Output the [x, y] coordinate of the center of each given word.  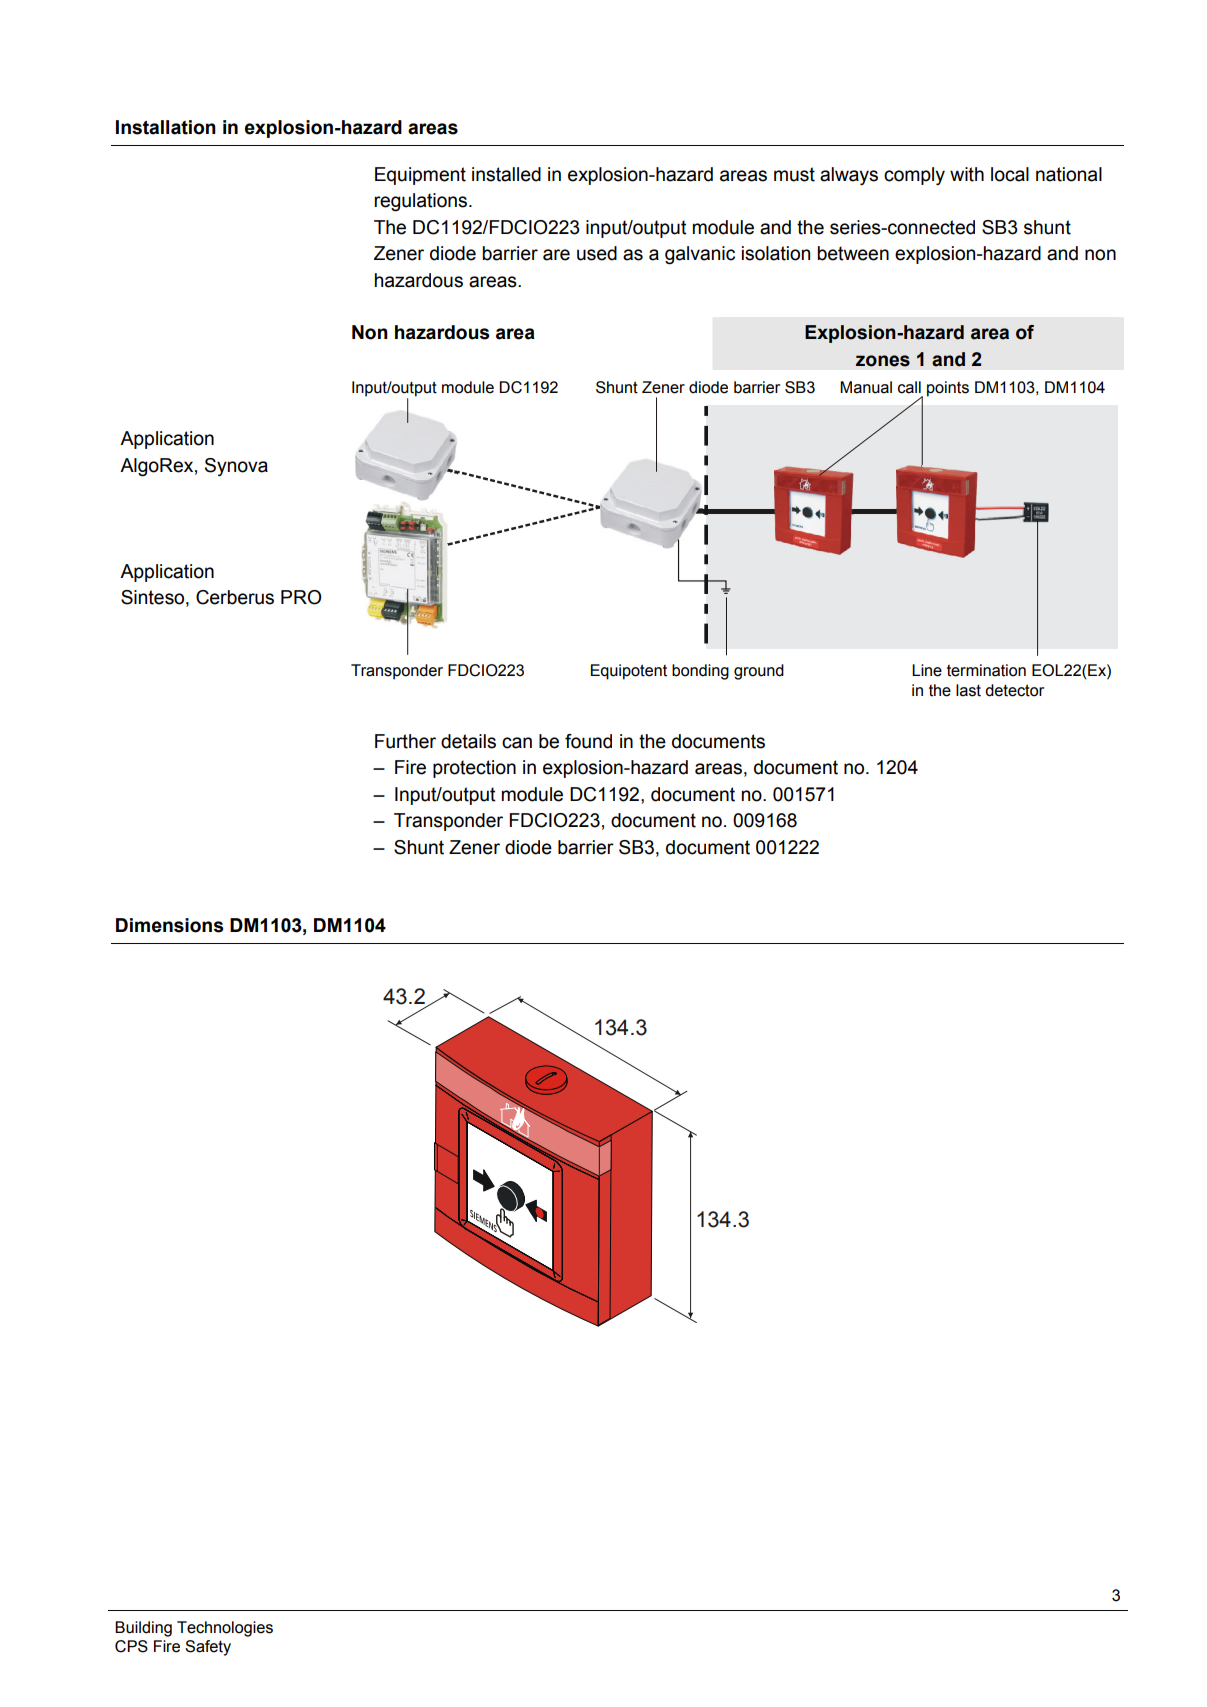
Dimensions [169, 925]
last [968, 690]
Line [927, 670]
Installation [166, 127]
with [967, 174]
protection [474, 769]
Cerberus [235, 597]
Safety [208, 1648]
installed [506, 174]
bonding [700, 672]
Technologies [225, 1629]
